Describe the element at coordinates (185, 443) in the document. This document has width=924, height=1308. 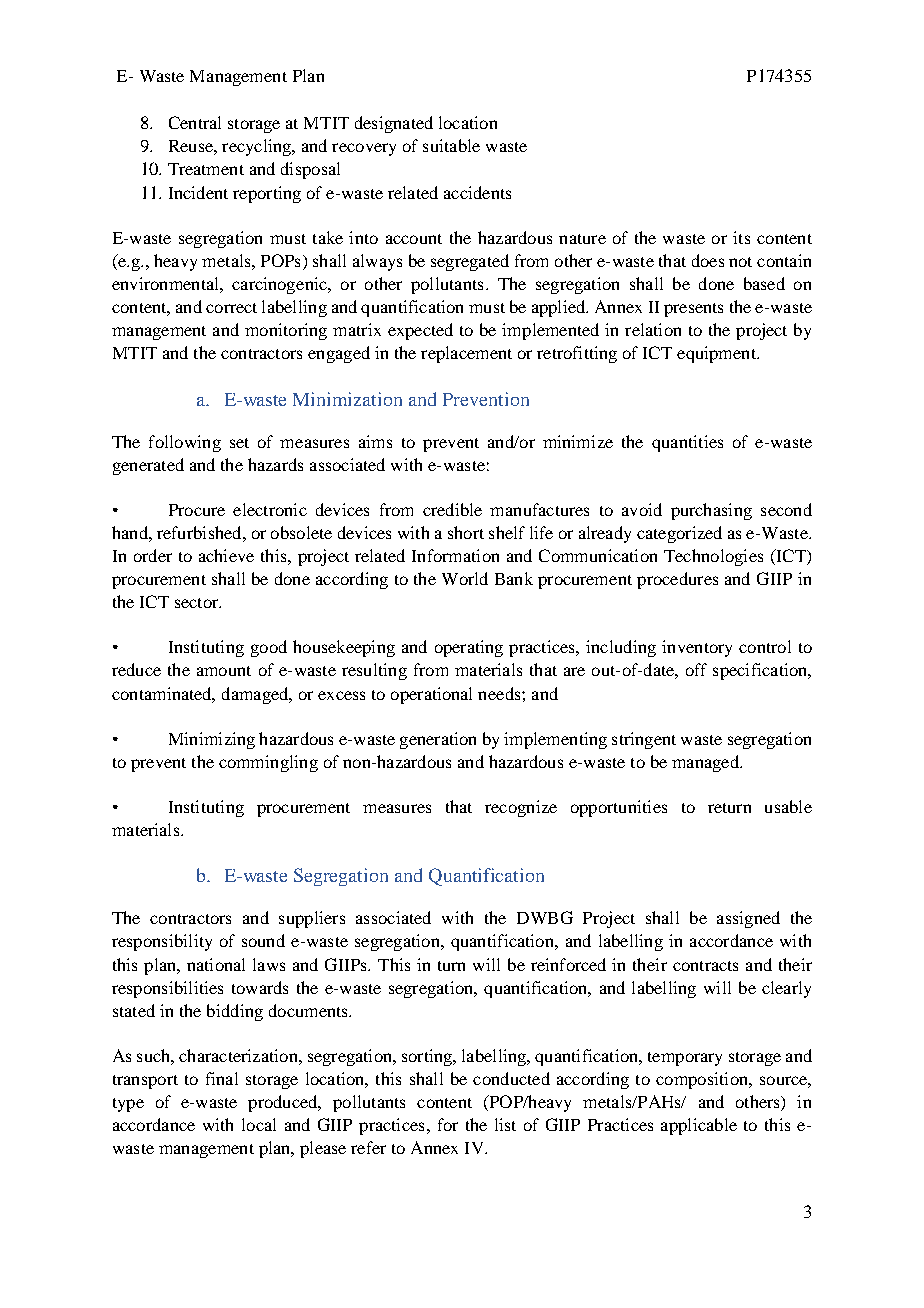
I see `following` at that location.
